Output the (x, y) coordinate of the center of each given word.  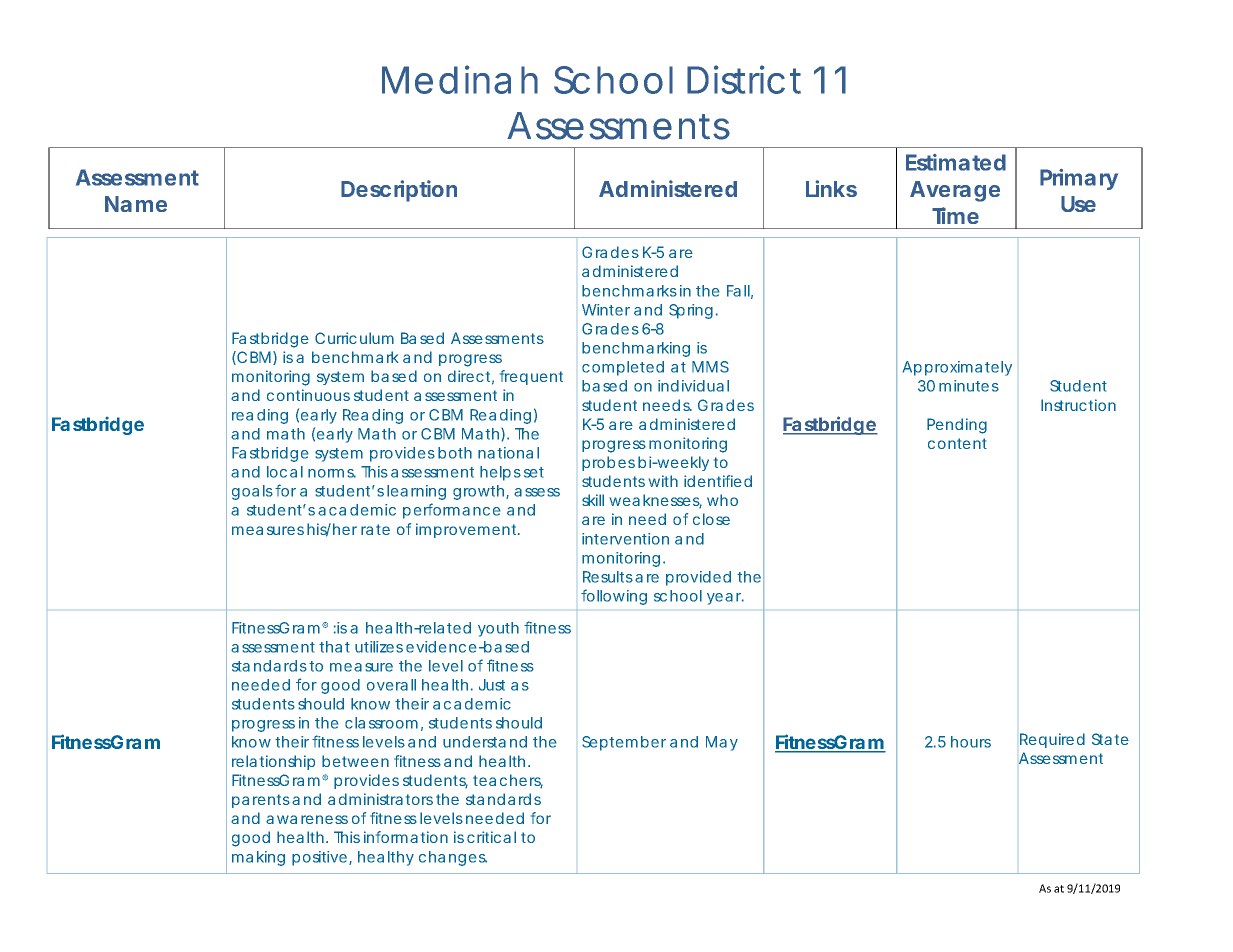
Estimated (956, 162)
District (744, 79)
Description (399, 191)
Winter (606, 310)
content (957, 443)
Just (492, 685)
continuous (308, 395)
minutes (969, 386)
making (258, 858)
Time (955, 215)
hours (971, 742)
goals (252, 492)
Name (136, 204)
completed (623, 368)
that (334, 647)
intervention (625, 539)
